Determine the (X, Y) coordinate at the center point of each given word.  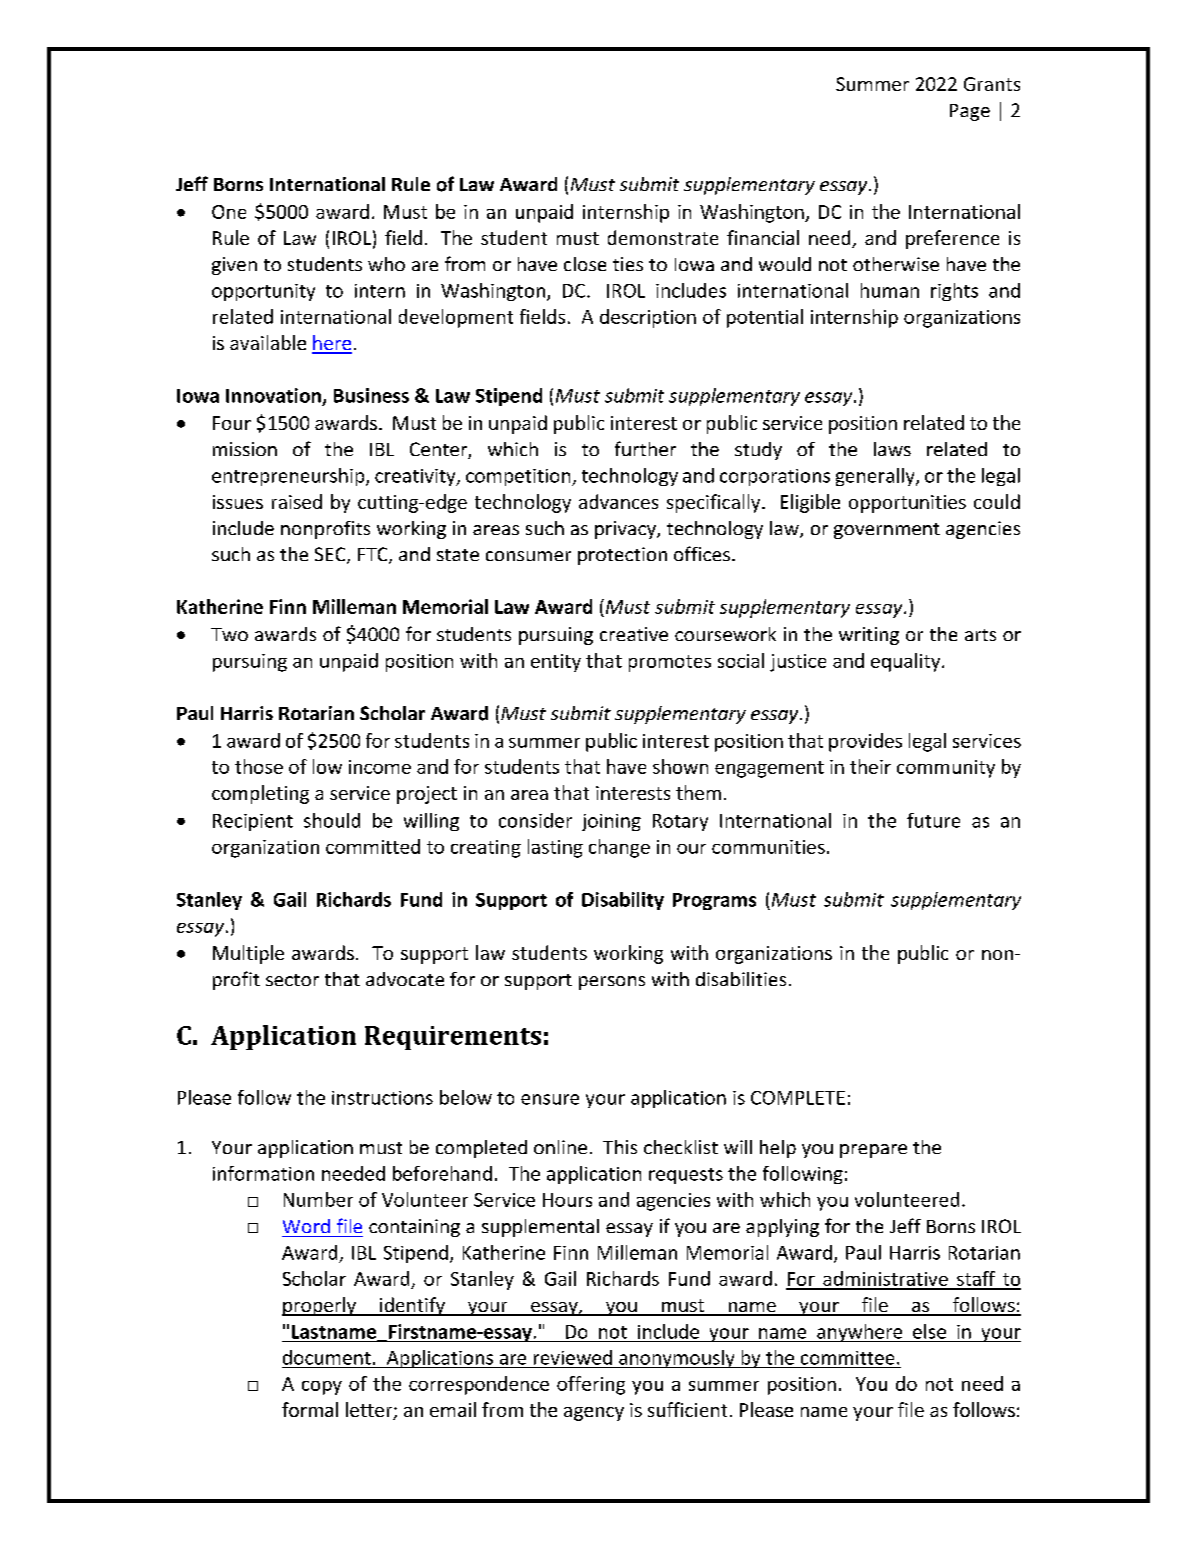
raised (297, 501)
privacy (626, 530)
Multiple (248, 954)
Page (970, 112)
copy (322, 1388)
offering (591, 1385)
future (933, 820)
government (887, 531)
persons (612, 983)
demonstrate (663, 237)
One (229, 212)
